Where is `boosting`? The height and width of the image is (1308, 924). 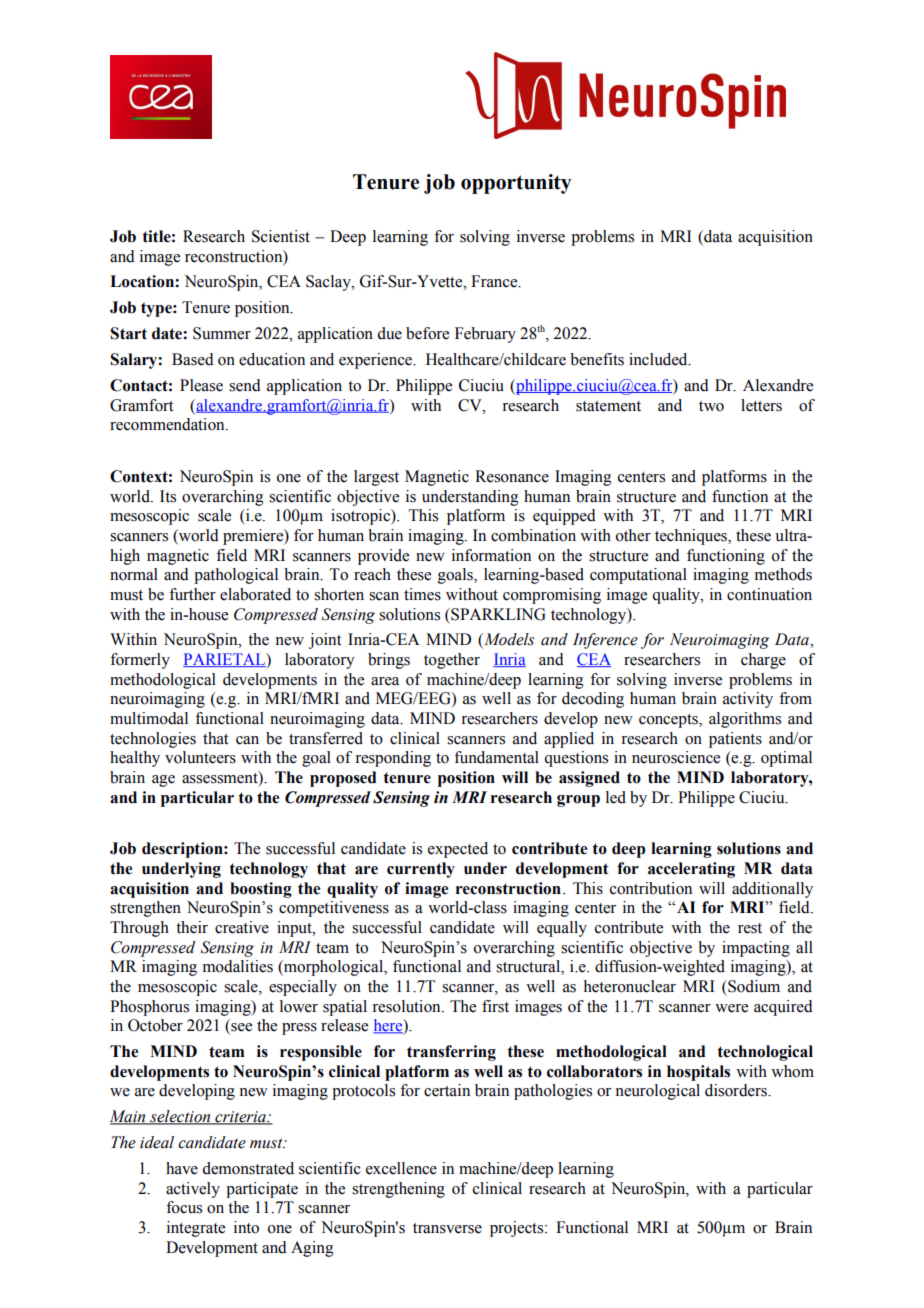
boosting is located at coordinates (261, 890).
